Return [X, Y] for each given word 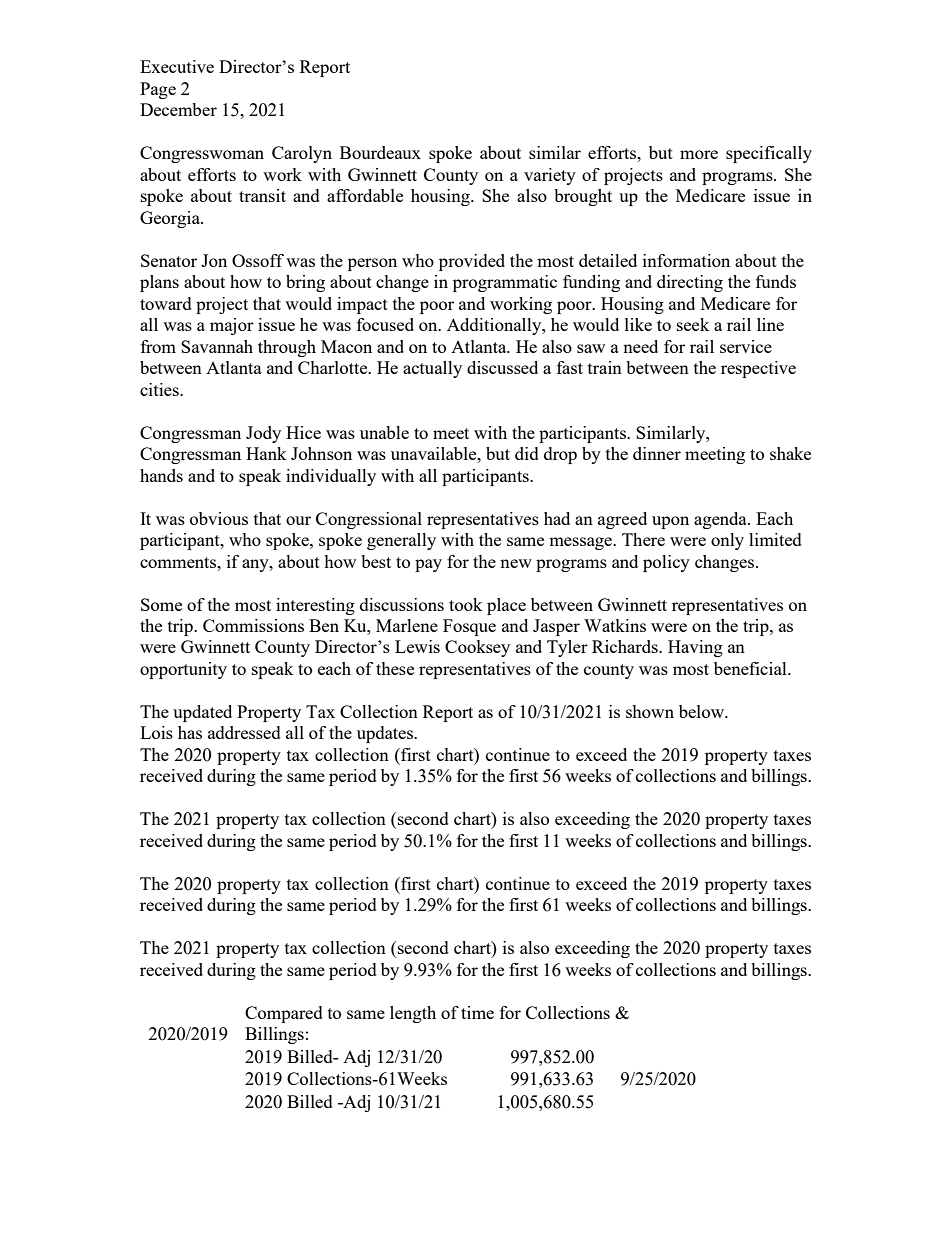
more [699, 154]
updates [386, 734]
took [466, 604]
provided [472, 262]
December [178, 109]
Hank [266, 453]
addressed [244, 732]
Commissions [253, 625]
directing [690, 283]
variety [550, 176]
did [527, 453]
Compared [284, 1014]
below [703, 711]
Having [695, 648]
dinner [657, 453]
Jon [214, 260]
